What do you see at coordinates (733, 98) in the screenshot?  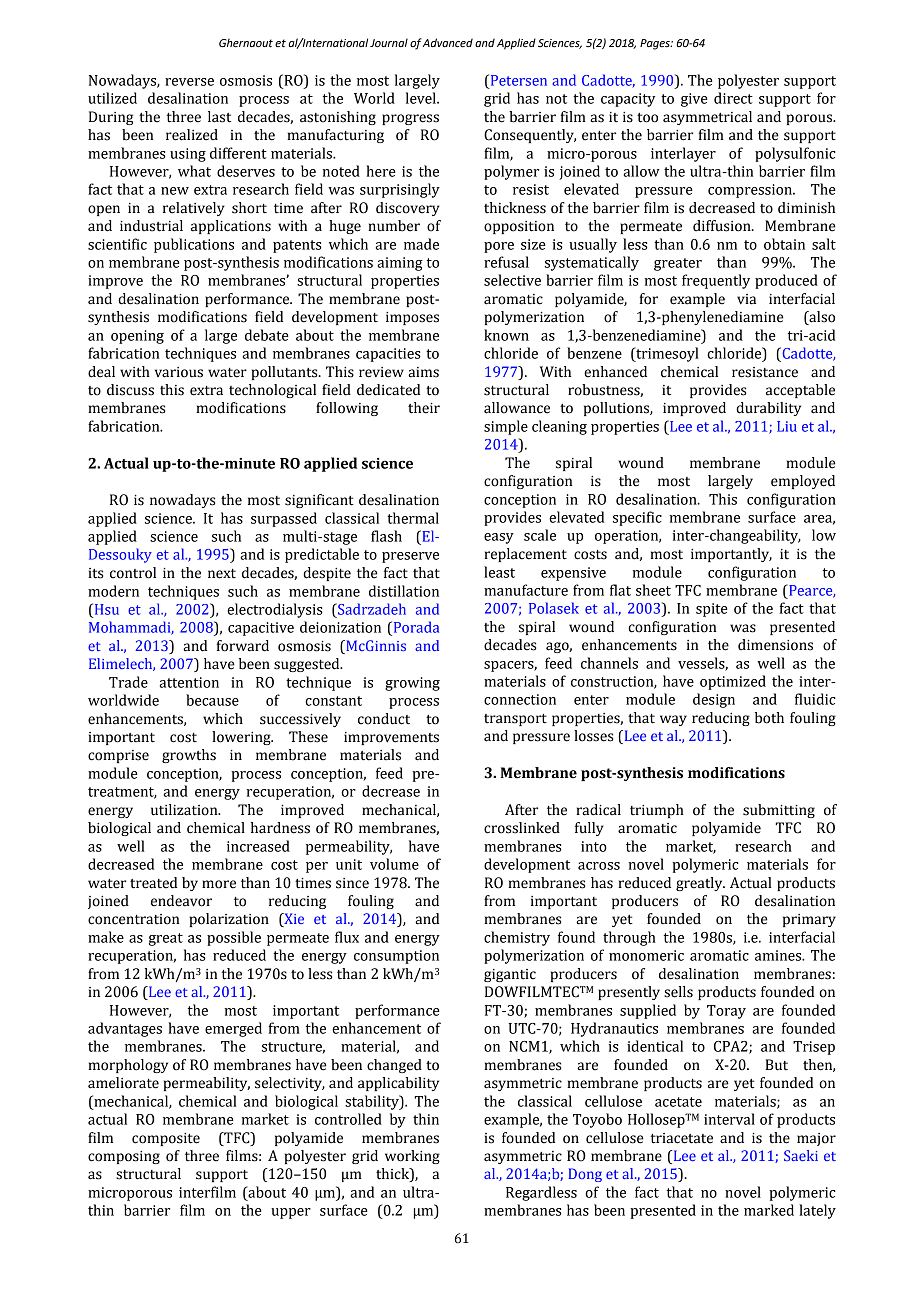 I see `direct` at bounding box center [733, 98].
